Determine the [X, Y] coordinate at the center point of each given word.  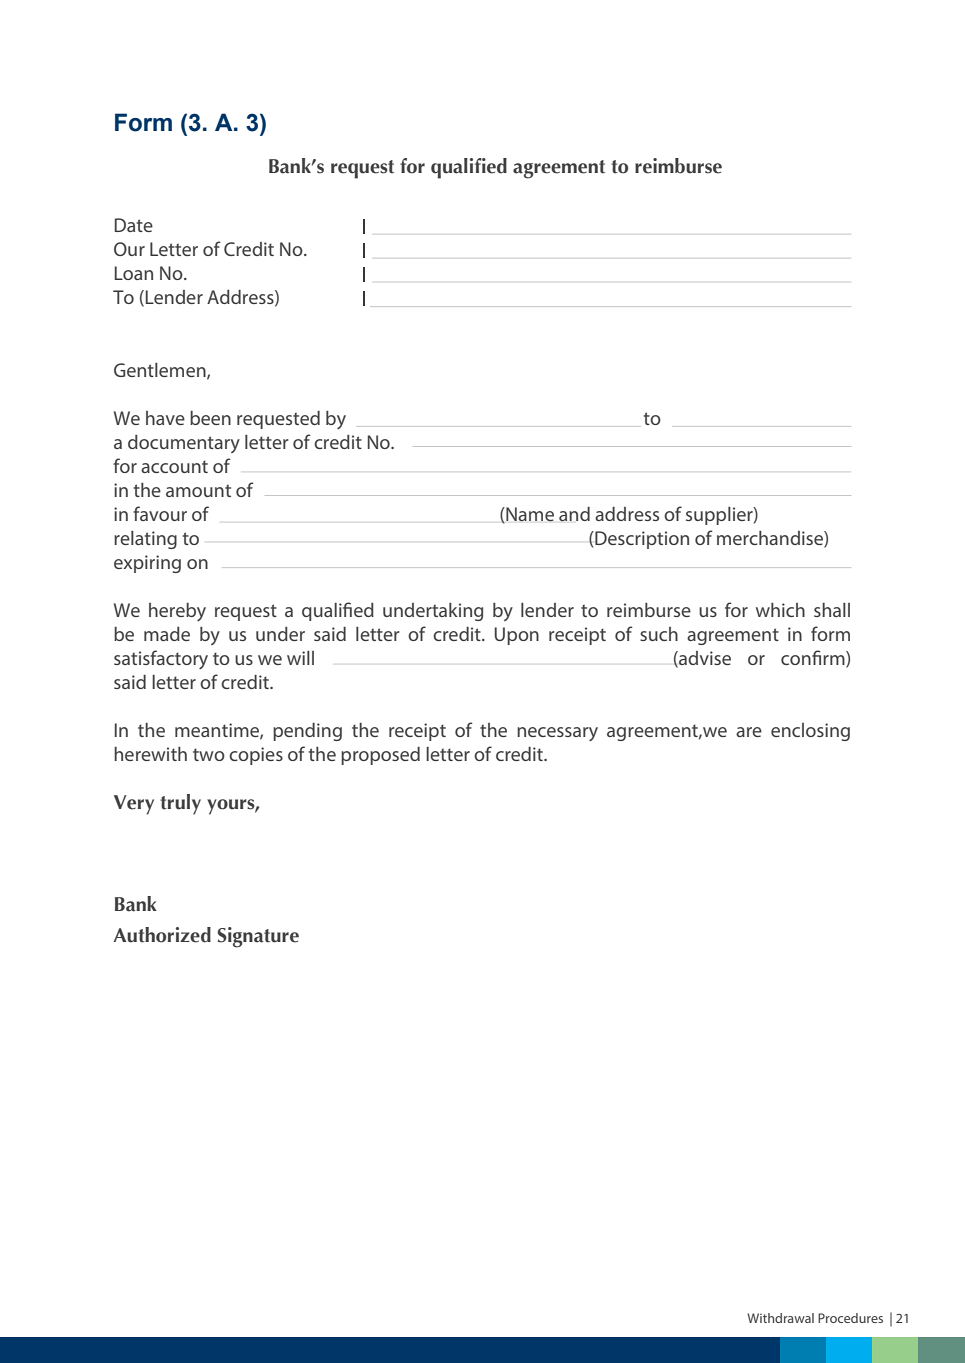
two [209, 754]
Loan [134, 273]
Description [641, 540]
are [749, 732]
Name [529, 515]
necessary [557, 734]
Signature [258, 937]
